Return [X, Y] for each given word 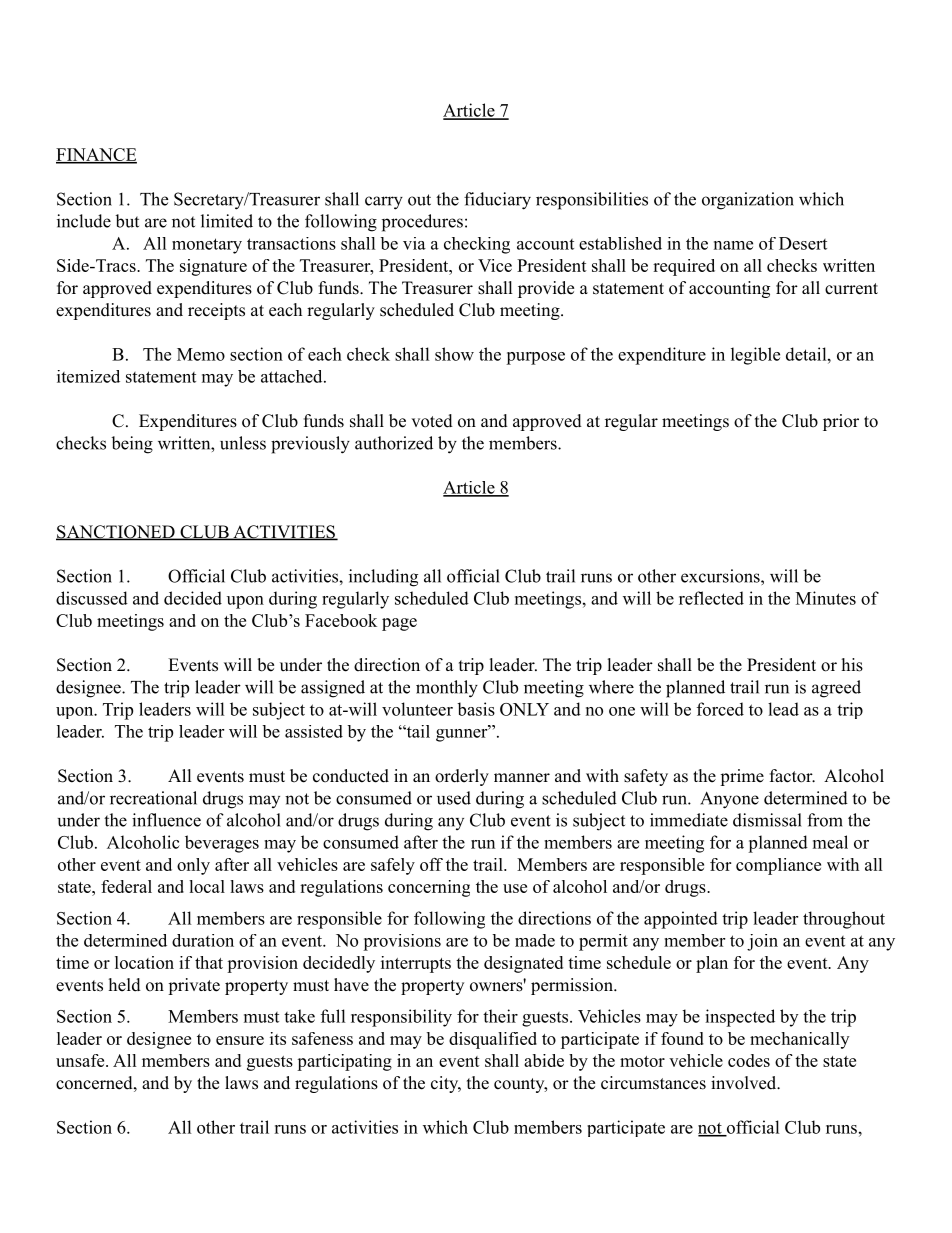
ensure [240, 1040]
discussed [92, 598]
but [127, 221]
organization [748, 201]
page [399, 624]
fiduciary [497, 201]
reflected [711, 598]
